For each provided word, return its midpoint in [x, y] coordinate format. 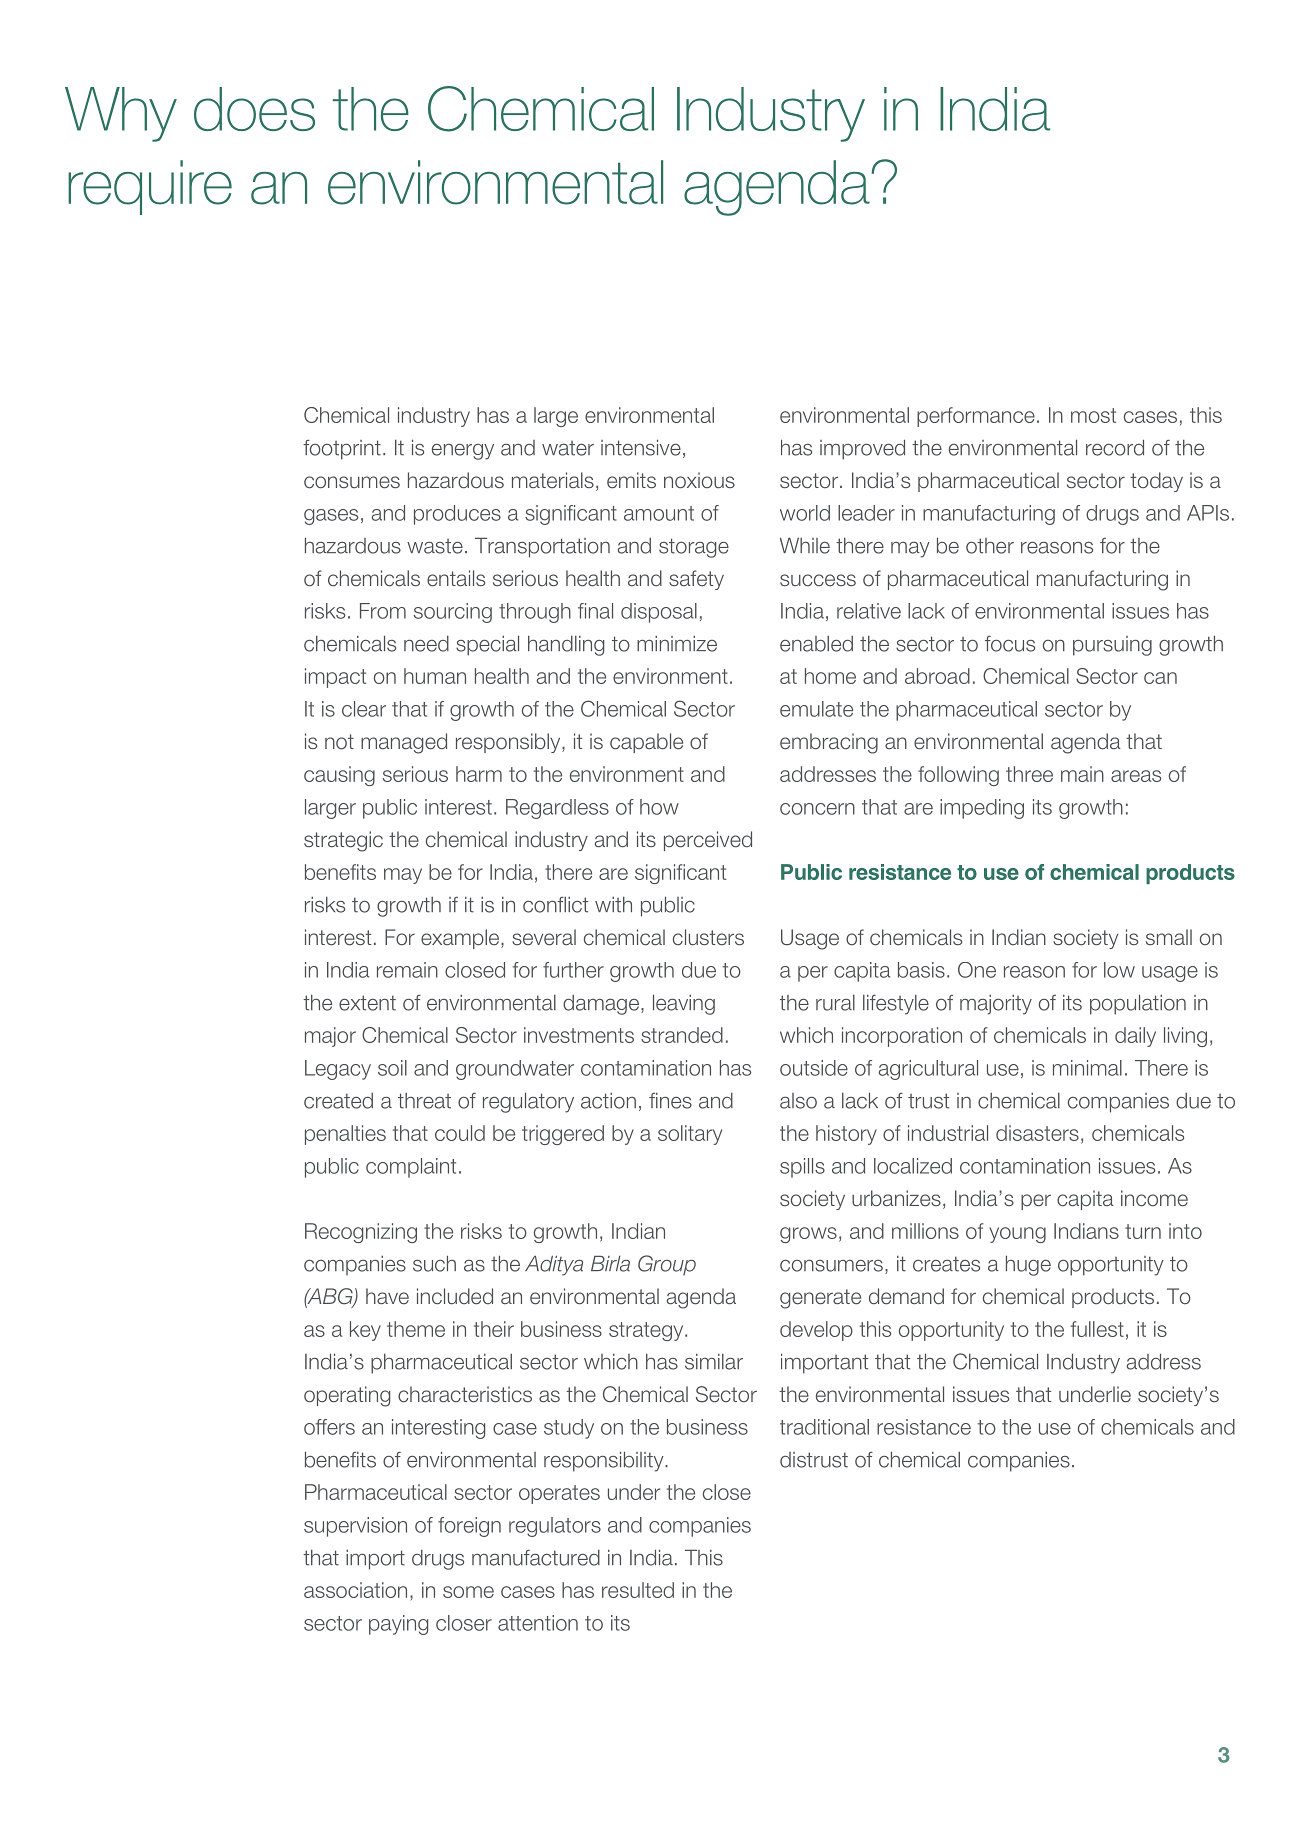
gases [331, 517]
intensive [641, 447]
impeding [982, 809]
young [1017, 1235]
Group [667, 1265]
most [1093, 415]
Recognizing [361, 1233]
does [254, 109]
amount [659, 513]
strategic [343, 841]
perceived [708, 841]
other [990, 546]
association [355, 1590]
